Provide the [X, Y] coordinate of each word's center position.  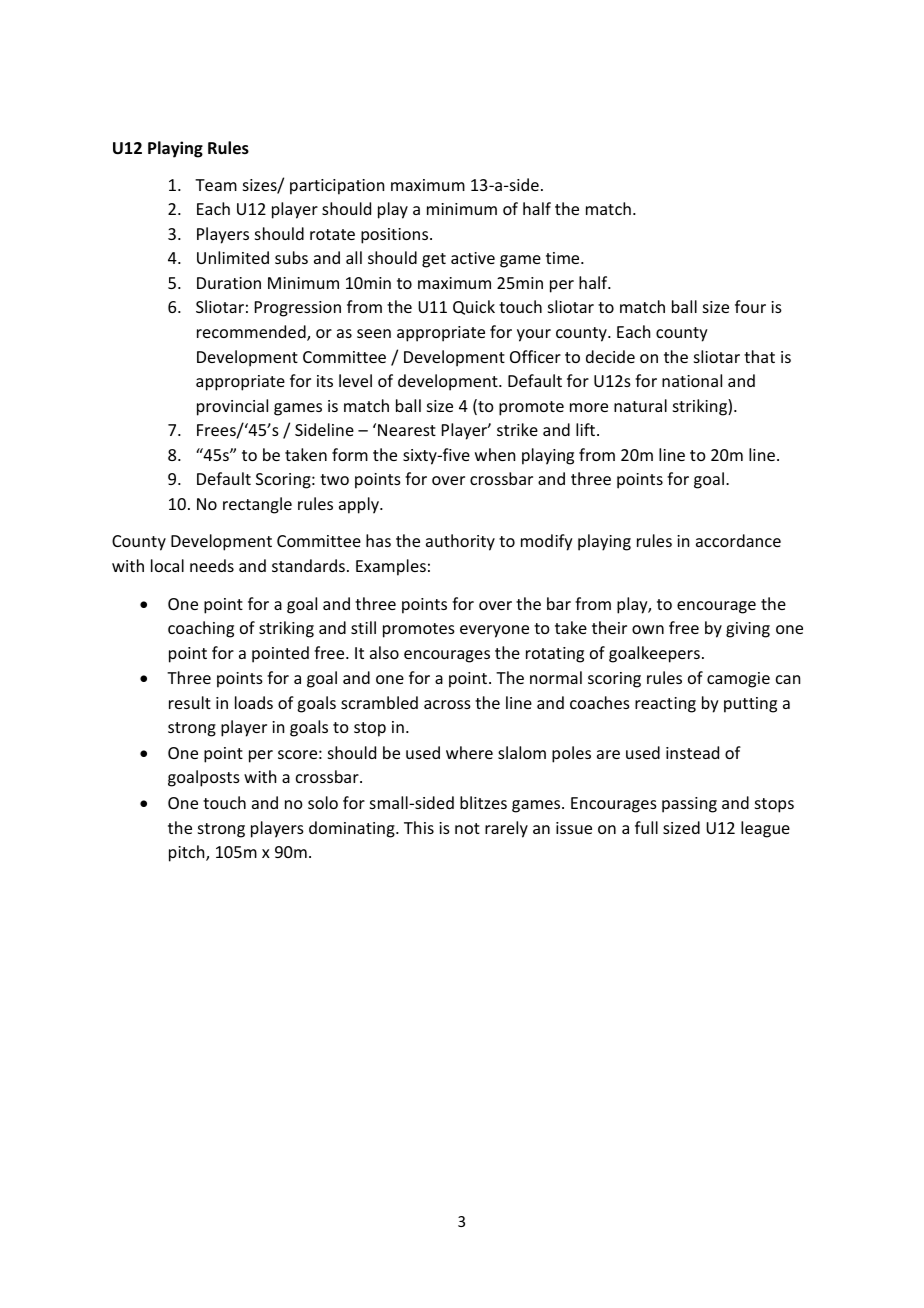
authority [460, 542]
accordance [738, 540]
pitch [188, 853]
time [564, 258]
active [473, 258]
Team [216, 185]
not [467, 828]
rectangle [257, 505]
